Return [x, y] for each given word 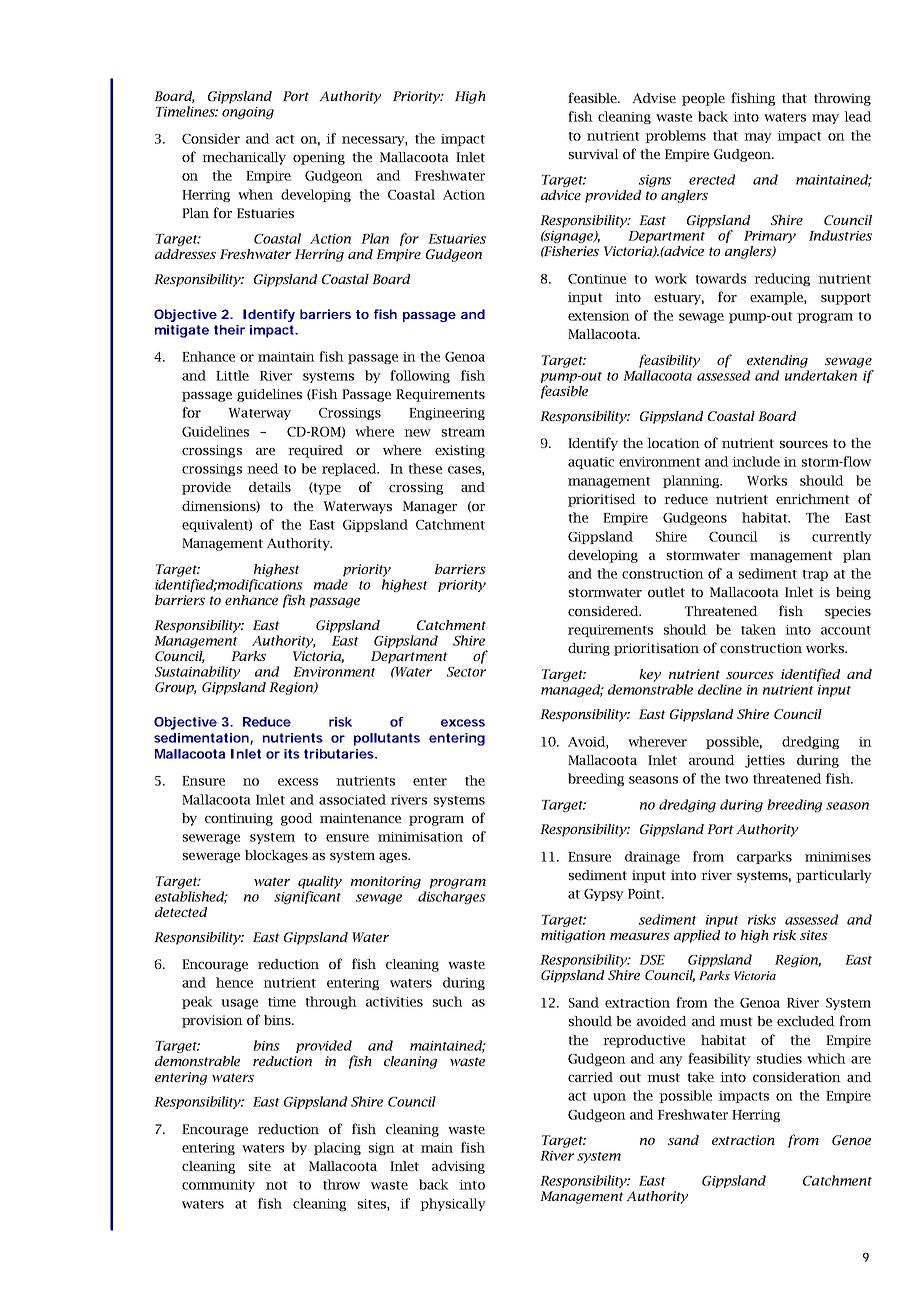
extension [599, 316]
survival [594, 154]
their [229, 330]
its [292, 754]
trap [815, 575]
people [703, 99]
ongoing [248, 113]
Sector [466, 672]
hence [234, 982]
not [277, 1185]
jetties [765, 761]
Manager [430, 507]
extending [777, 361]
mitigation [573, 936]
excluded [806, 1021]
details [270, 487]
